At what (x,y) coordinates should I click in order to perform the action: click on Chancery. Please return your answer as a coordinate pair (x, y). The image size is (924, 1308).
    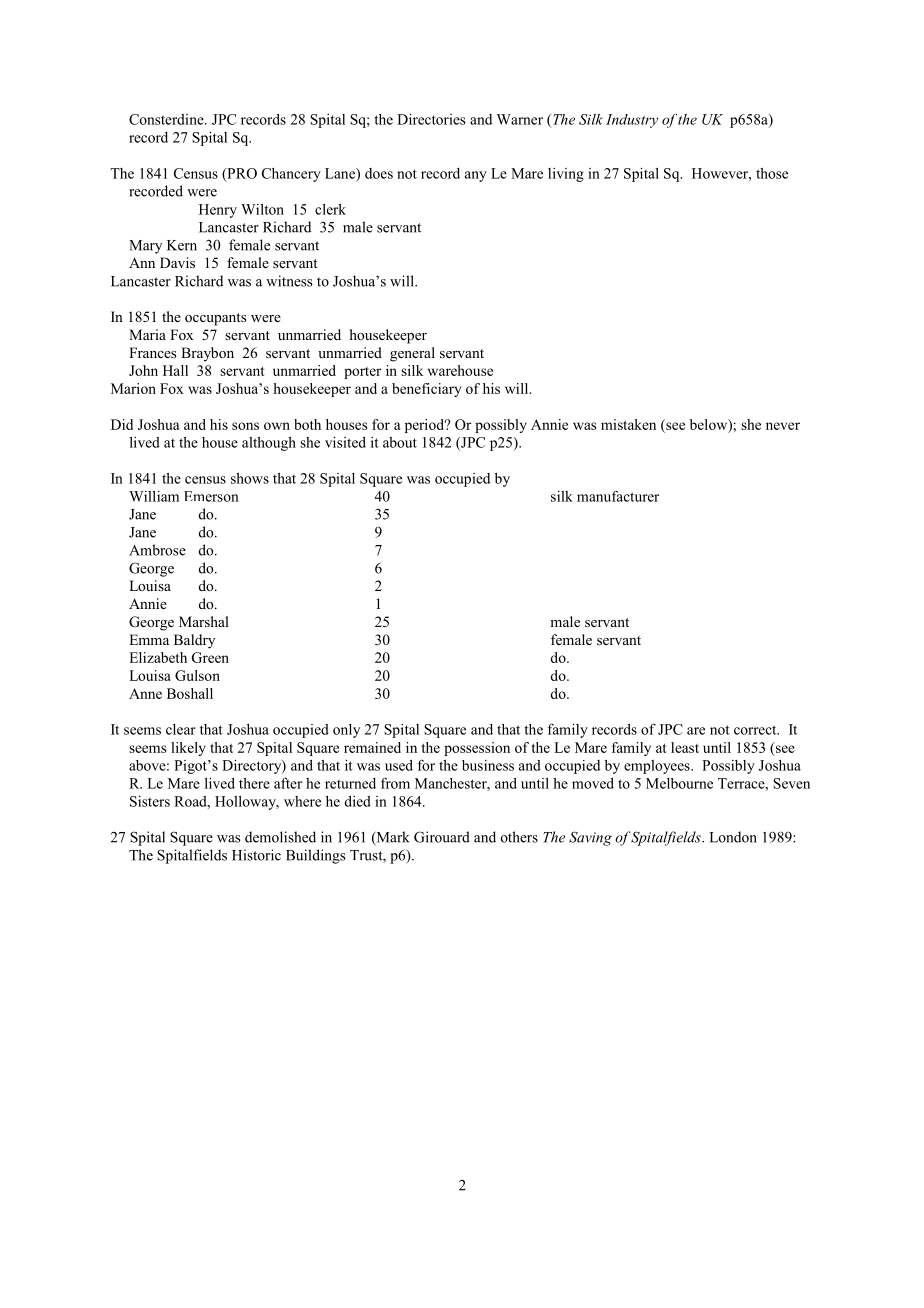
    Looking at the image, I should click on (291, 175).
